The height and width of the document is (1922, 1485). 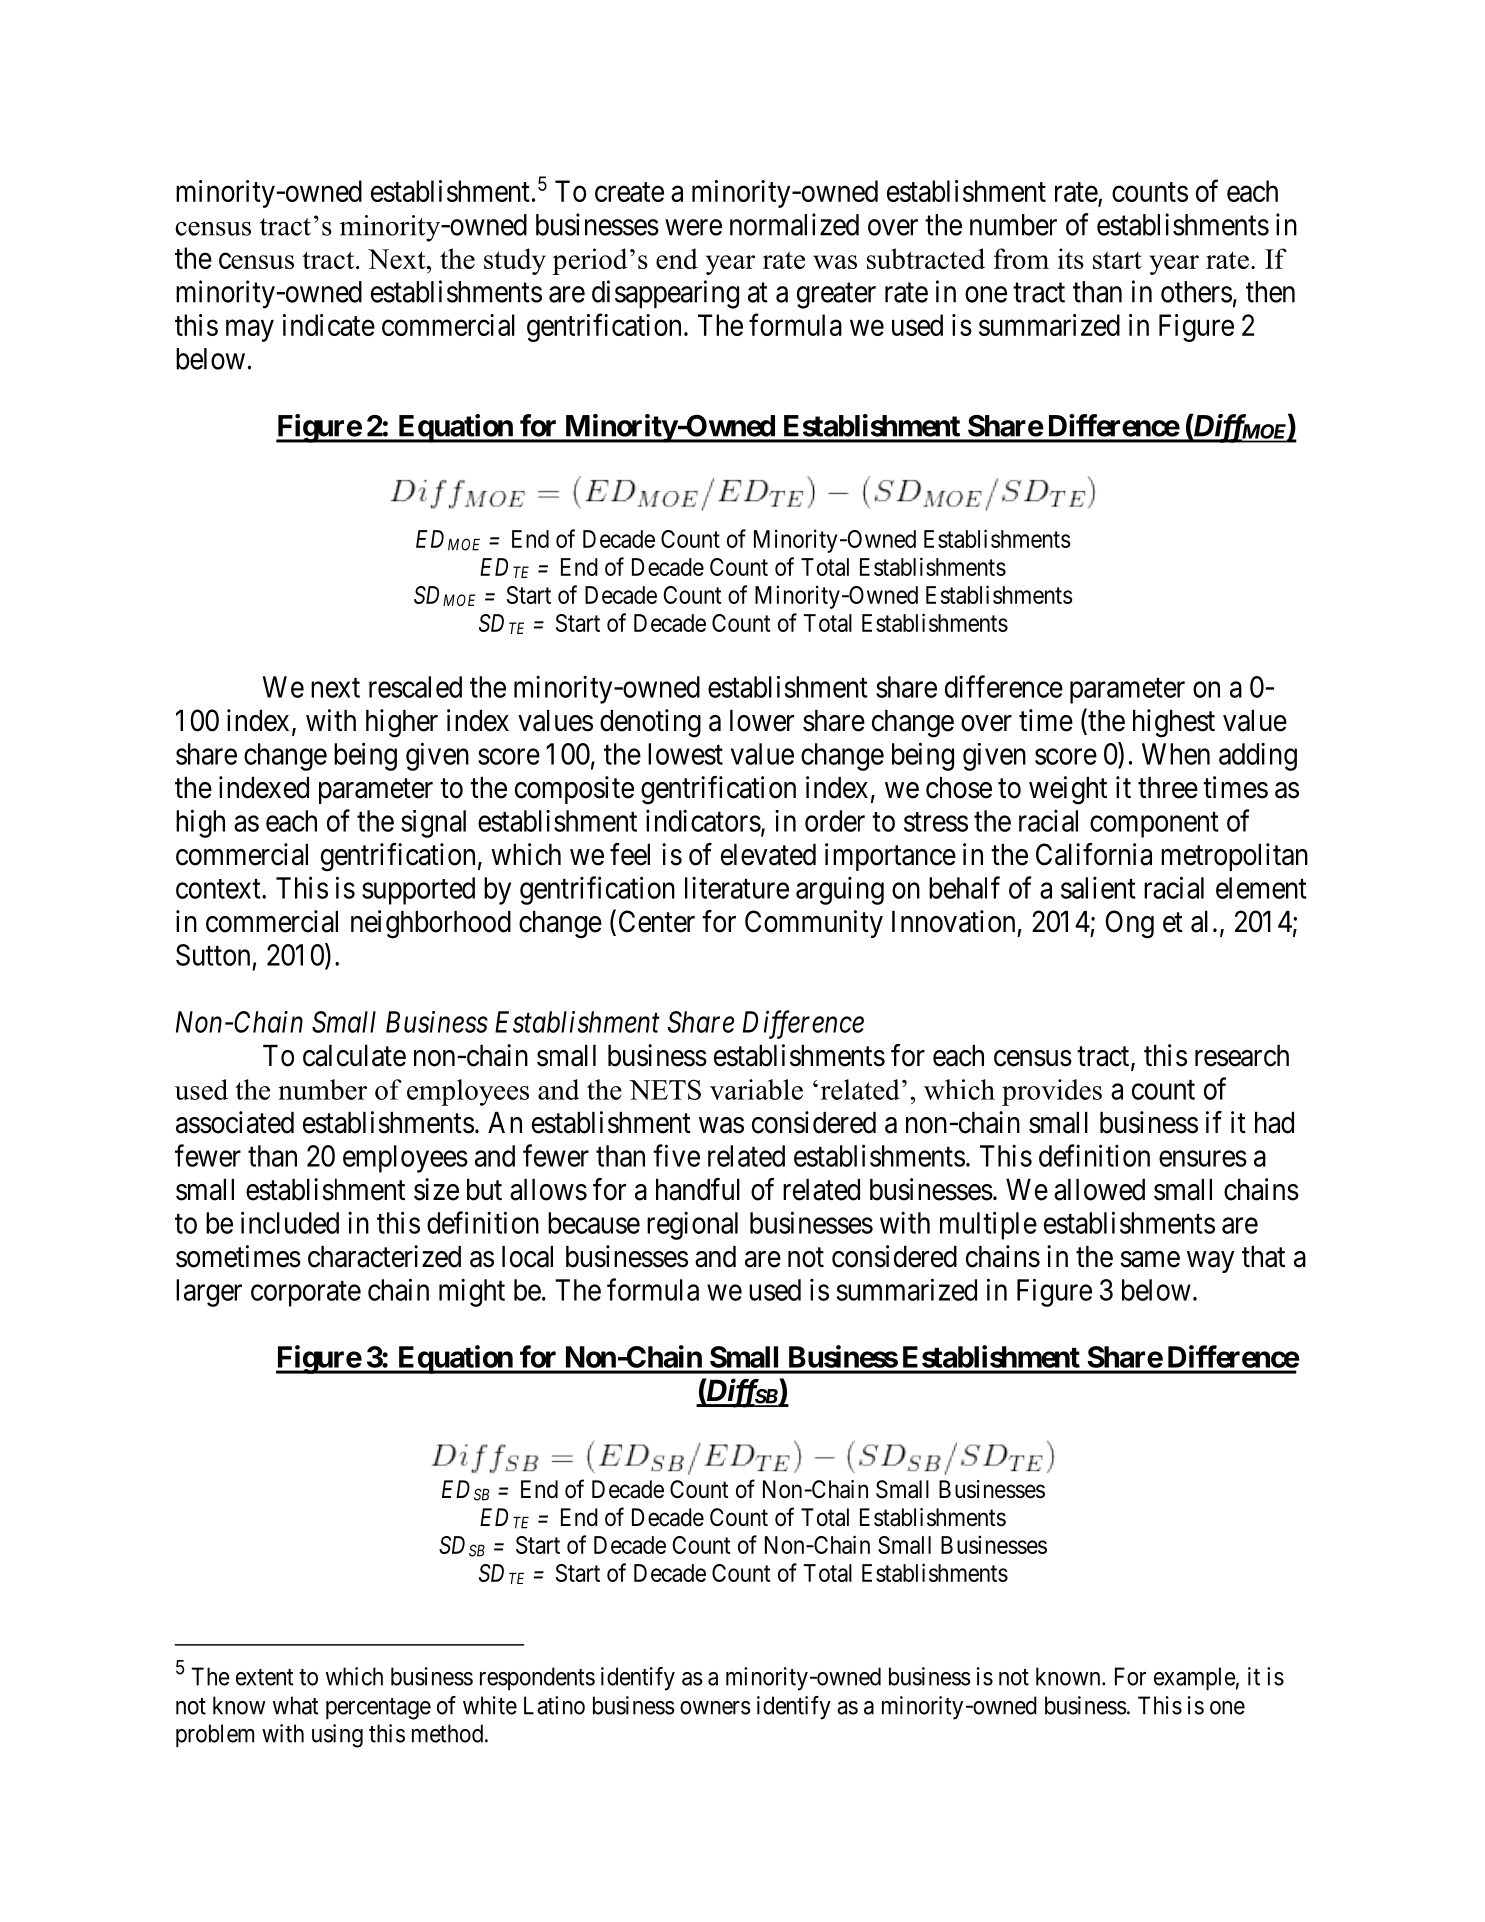 What do you see at coordinates (1130, 924) in the document?
I see `Ong` at bounding box center [1130, 924].
